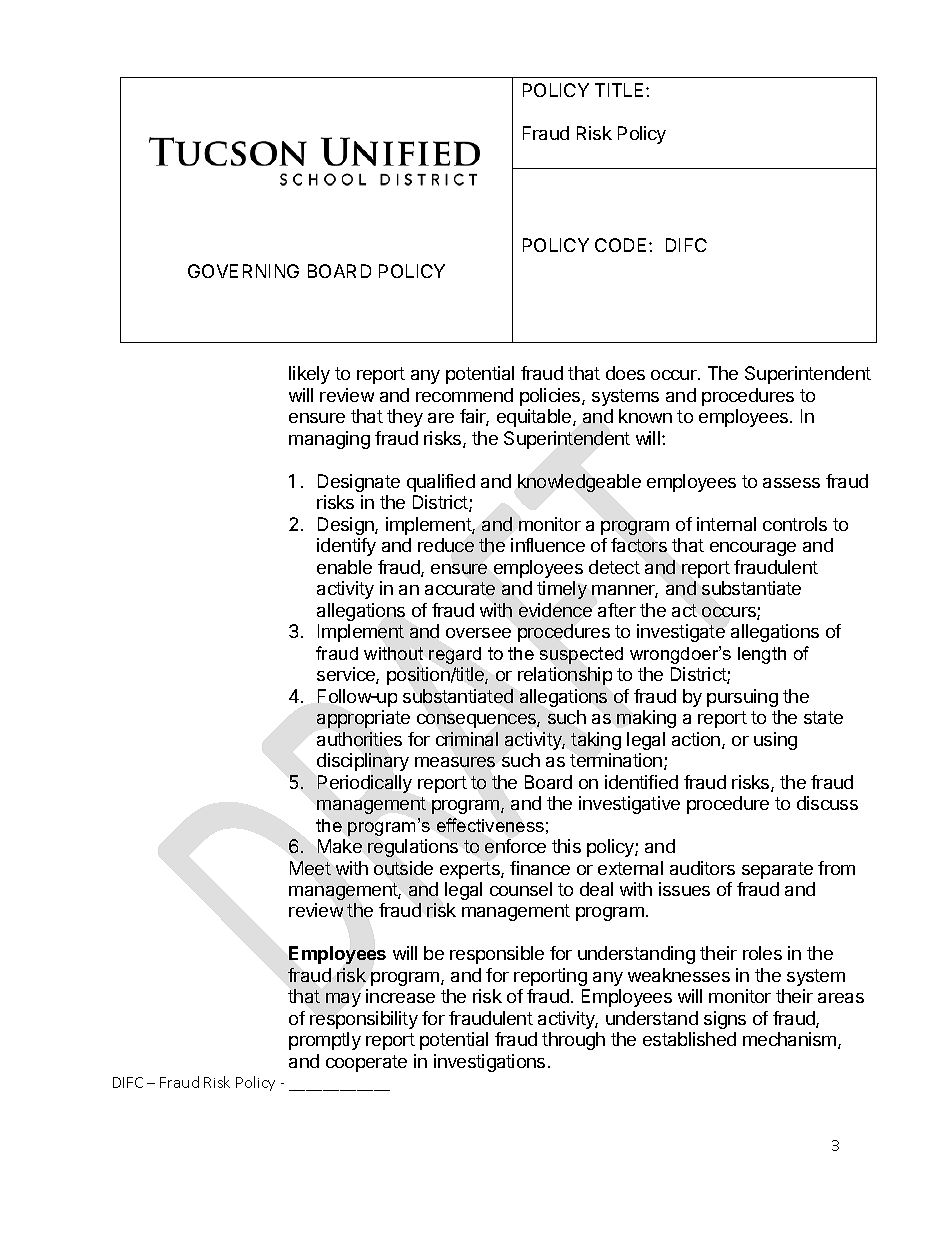 The width and height of the image is (952, 1233). I want to click on GOVERNING, so click(243, 271).
